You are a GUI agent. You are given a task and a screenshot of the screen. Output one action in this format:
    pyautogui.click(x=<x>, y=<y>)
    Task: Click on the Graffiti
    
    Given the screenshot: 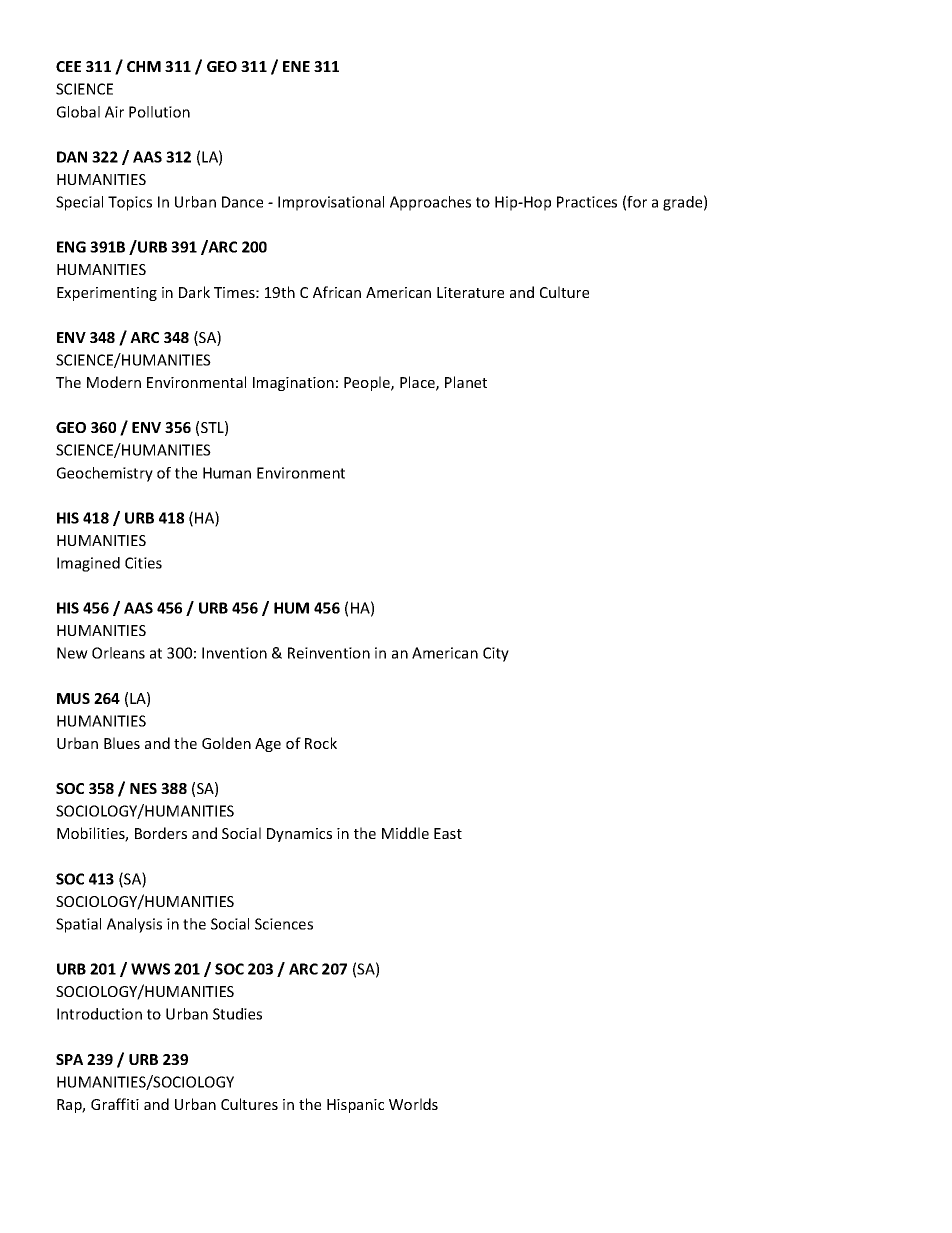 What is the action you would take?
    pyautogui.click(x=115, y=1104)
